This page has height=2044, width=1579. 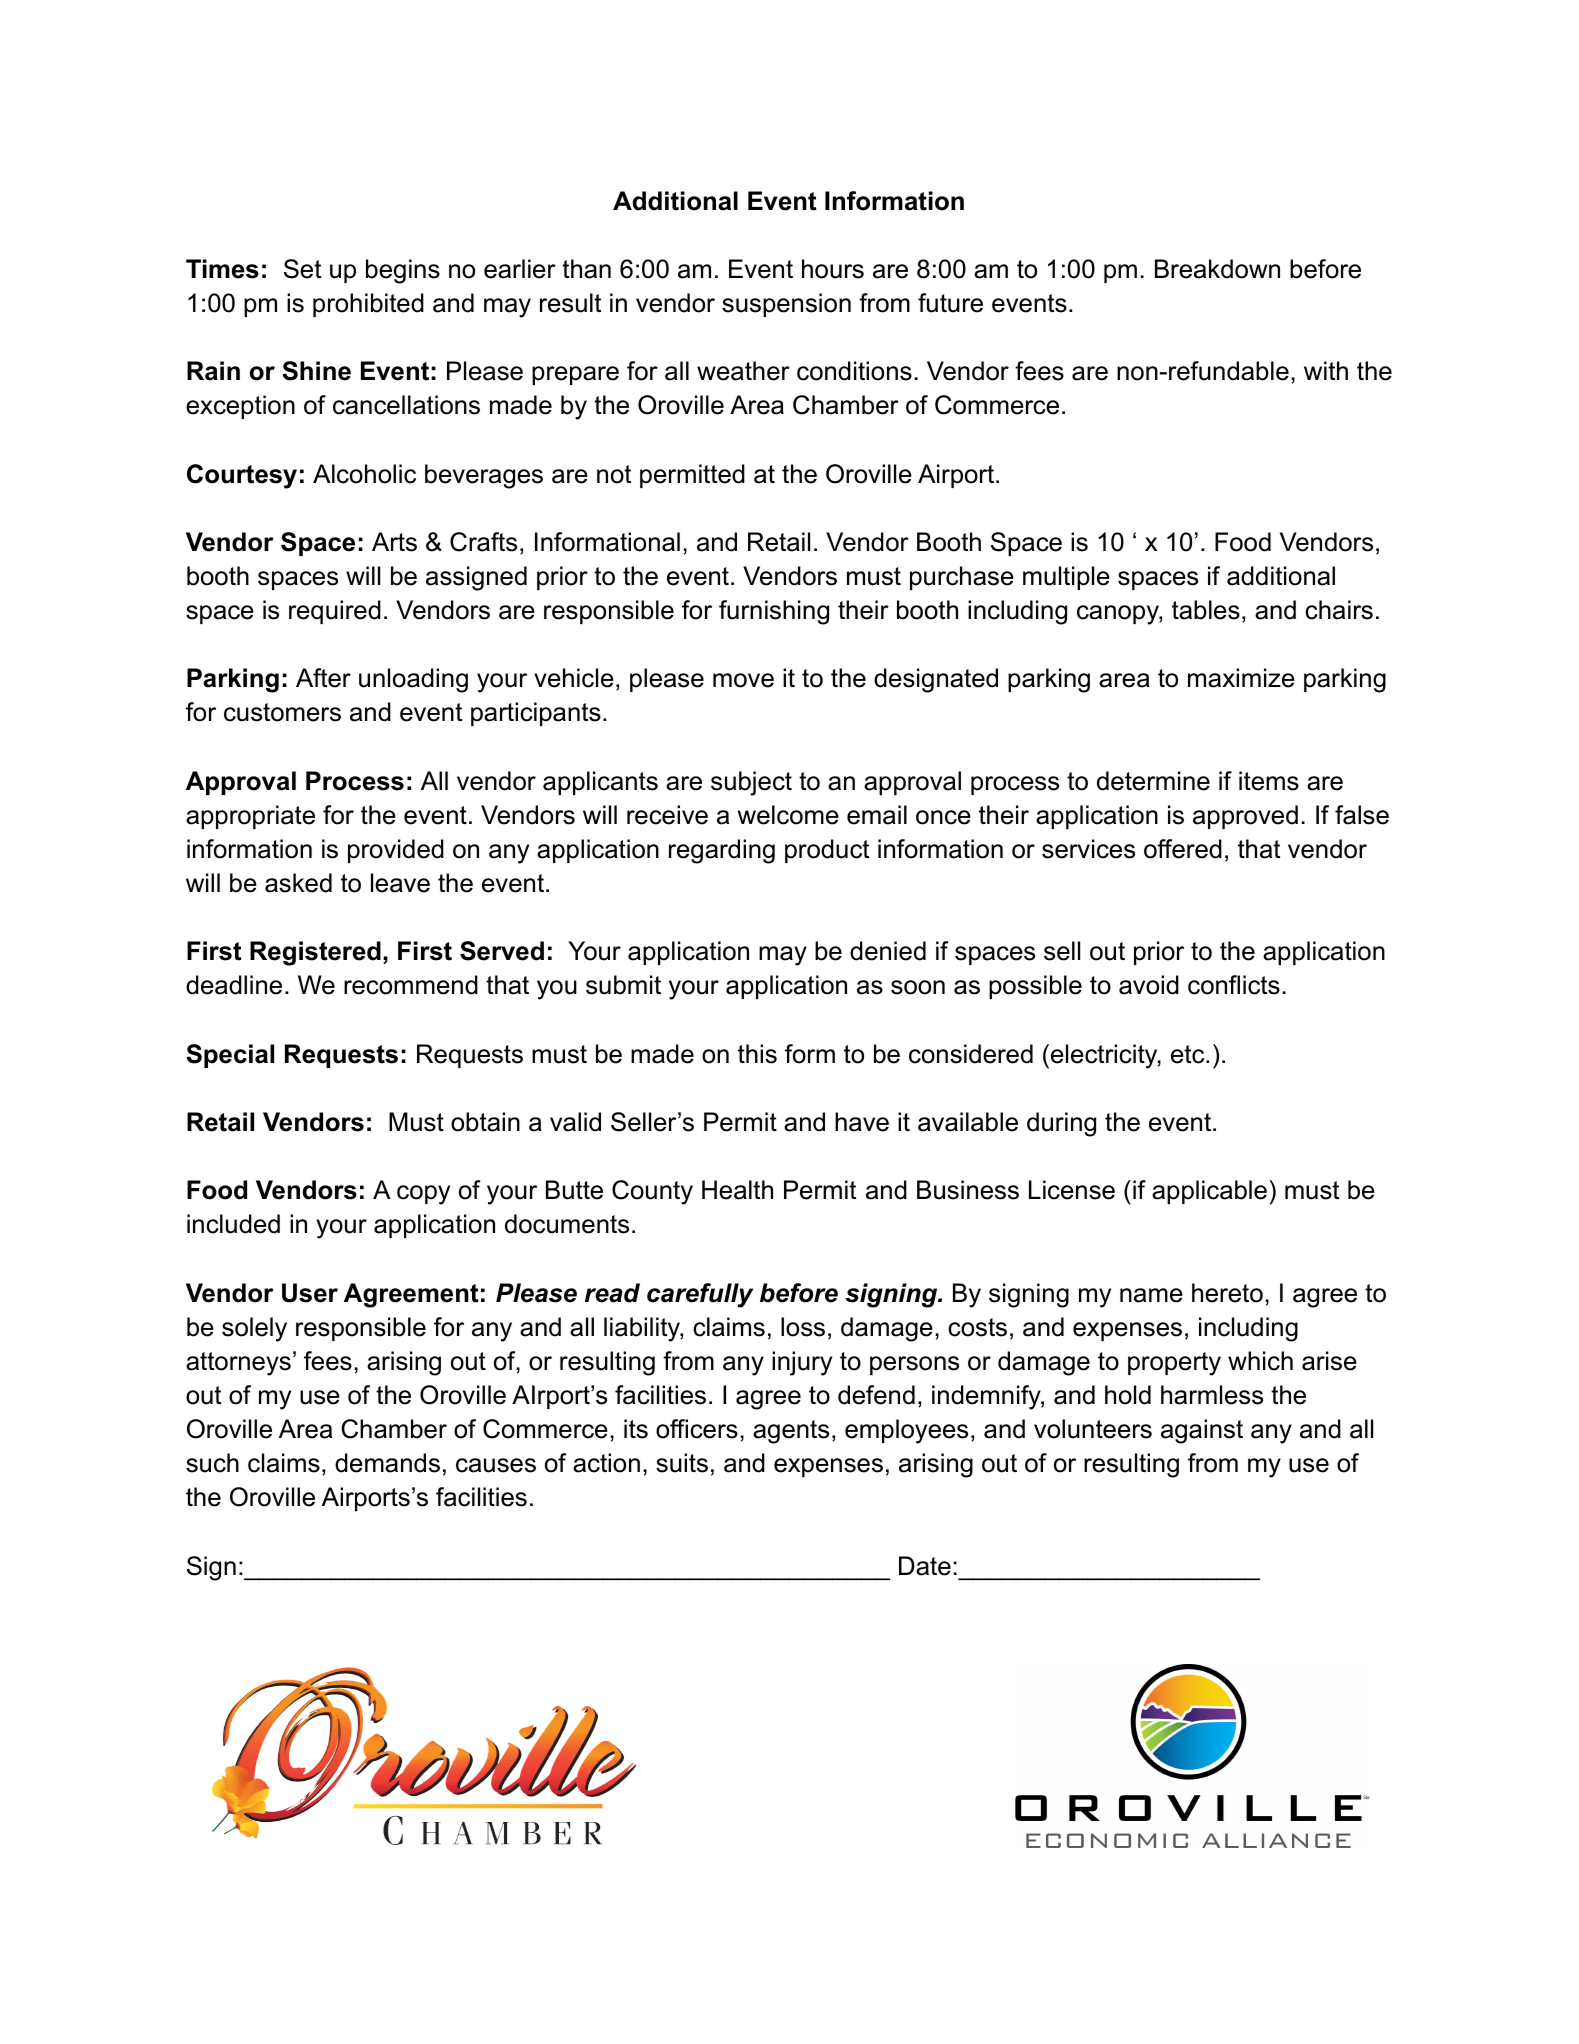 What do you see at coordinates (791, 1432) in the page?
I see `agents` at bounding box center [791, 1432].
